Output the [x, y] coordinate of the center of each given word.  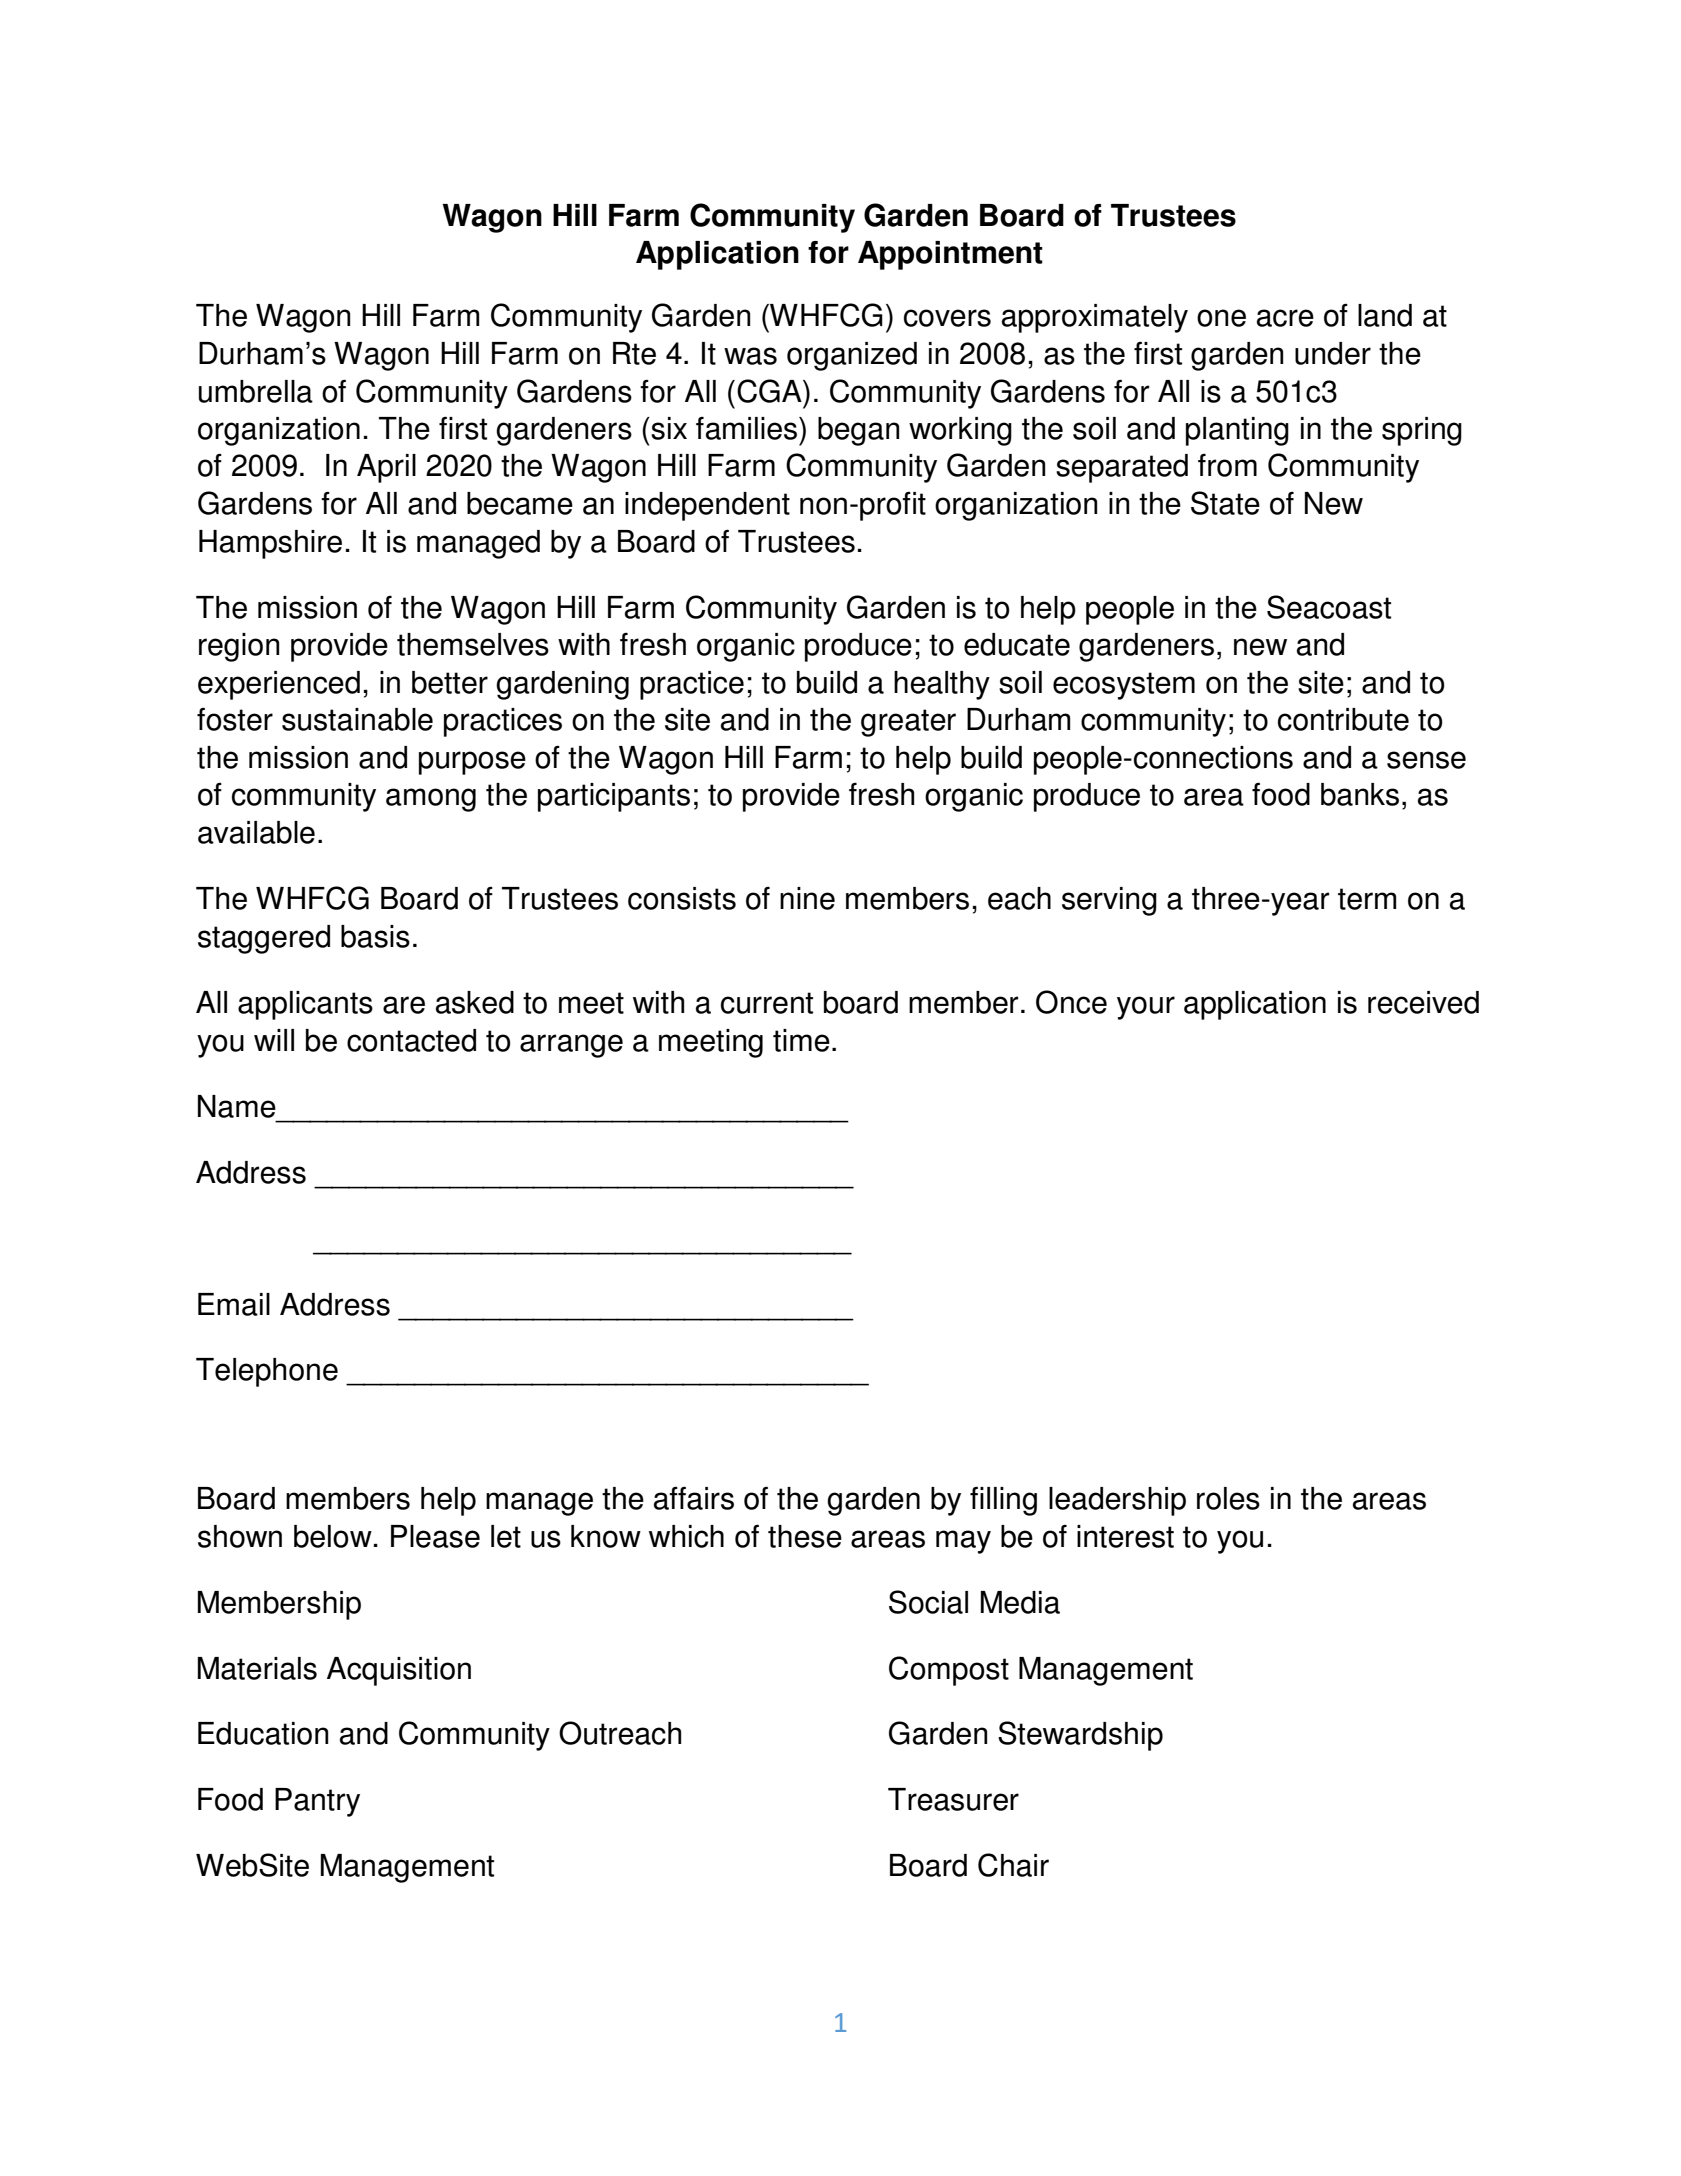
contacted [411, 1040]
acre [1285, 318]
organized [852, 356]
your [1146, 1008]
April [386, 468]
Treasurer [953, 1799]
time [801, 1040]
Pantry [317, 1802]
